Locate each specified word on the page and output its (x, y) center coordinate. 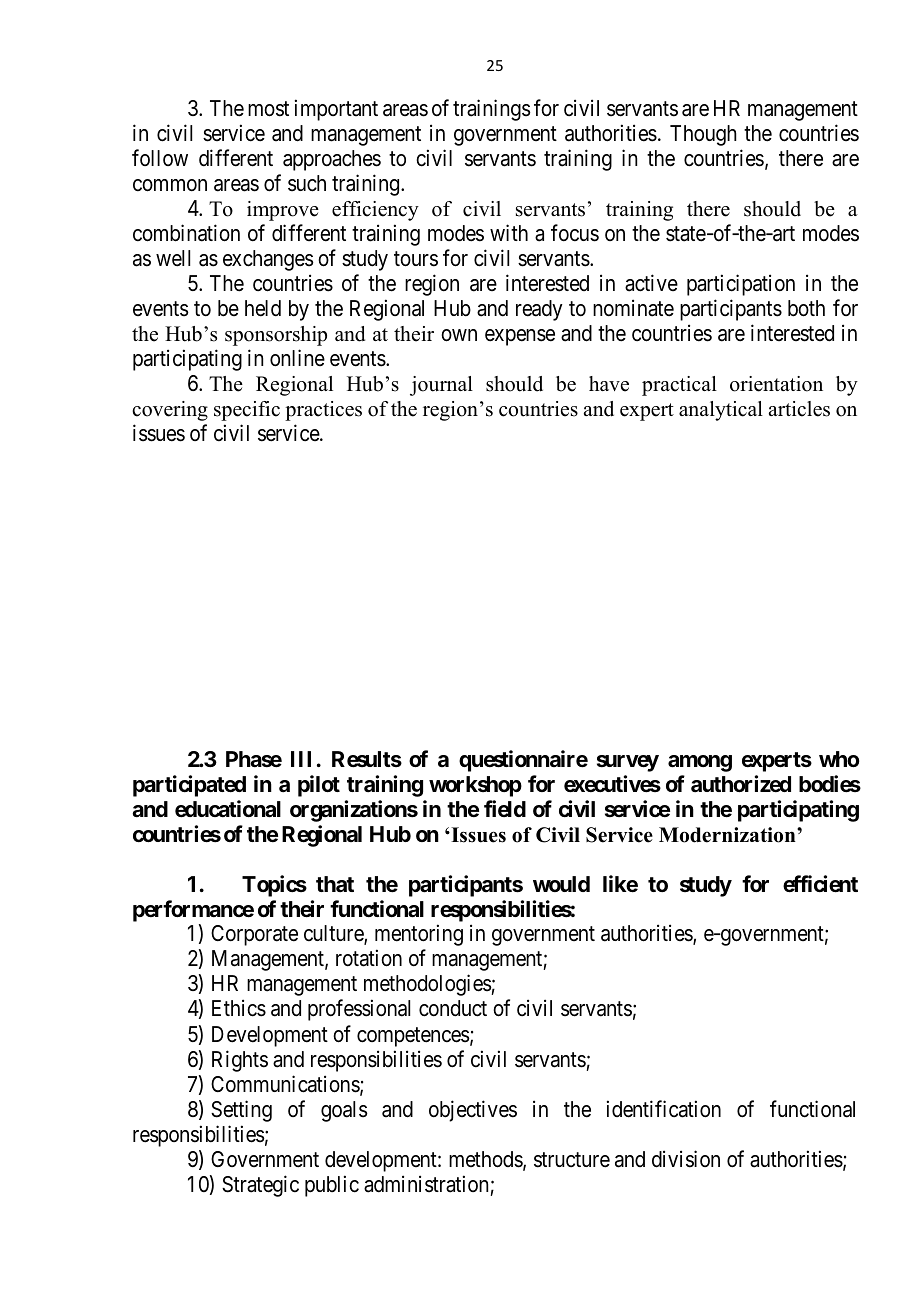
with (509, 232)
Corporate (254, 935)
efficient (820, 884)
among (700, 763)
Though (703, 135)
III (301, 759)
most (268, 109)
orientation (776, 384)
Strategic (260, 1186)
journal (441, 386)
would (561, 884)
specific (247, 411)
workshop (475, 786)
